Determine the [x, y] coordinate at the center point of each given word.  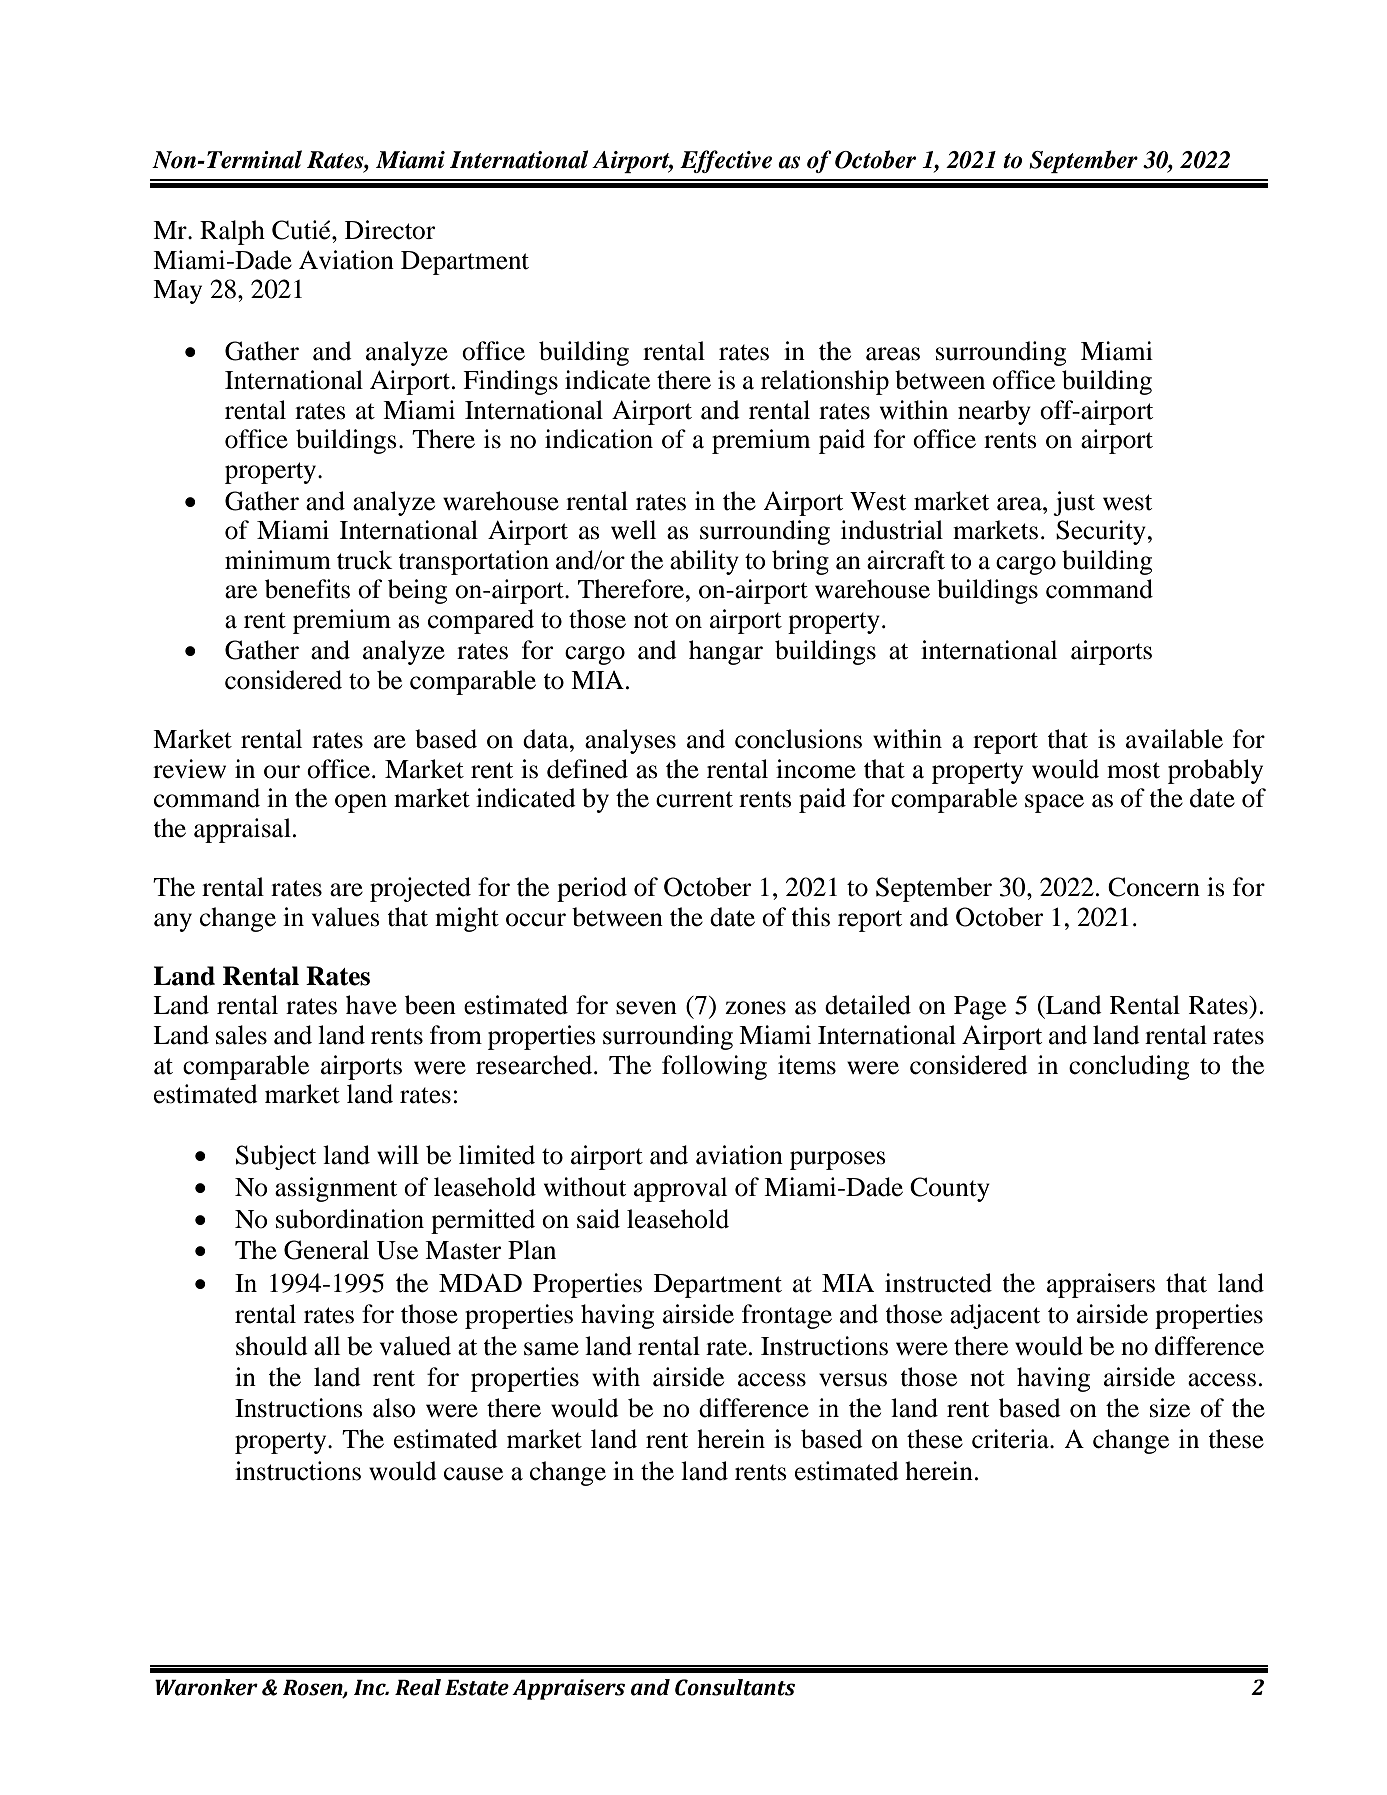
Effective [726, 161]
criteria [1011, 1439]
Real [418, 1687]
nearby [994, 412]
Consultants [735, 1687]
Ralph [232, 232]
